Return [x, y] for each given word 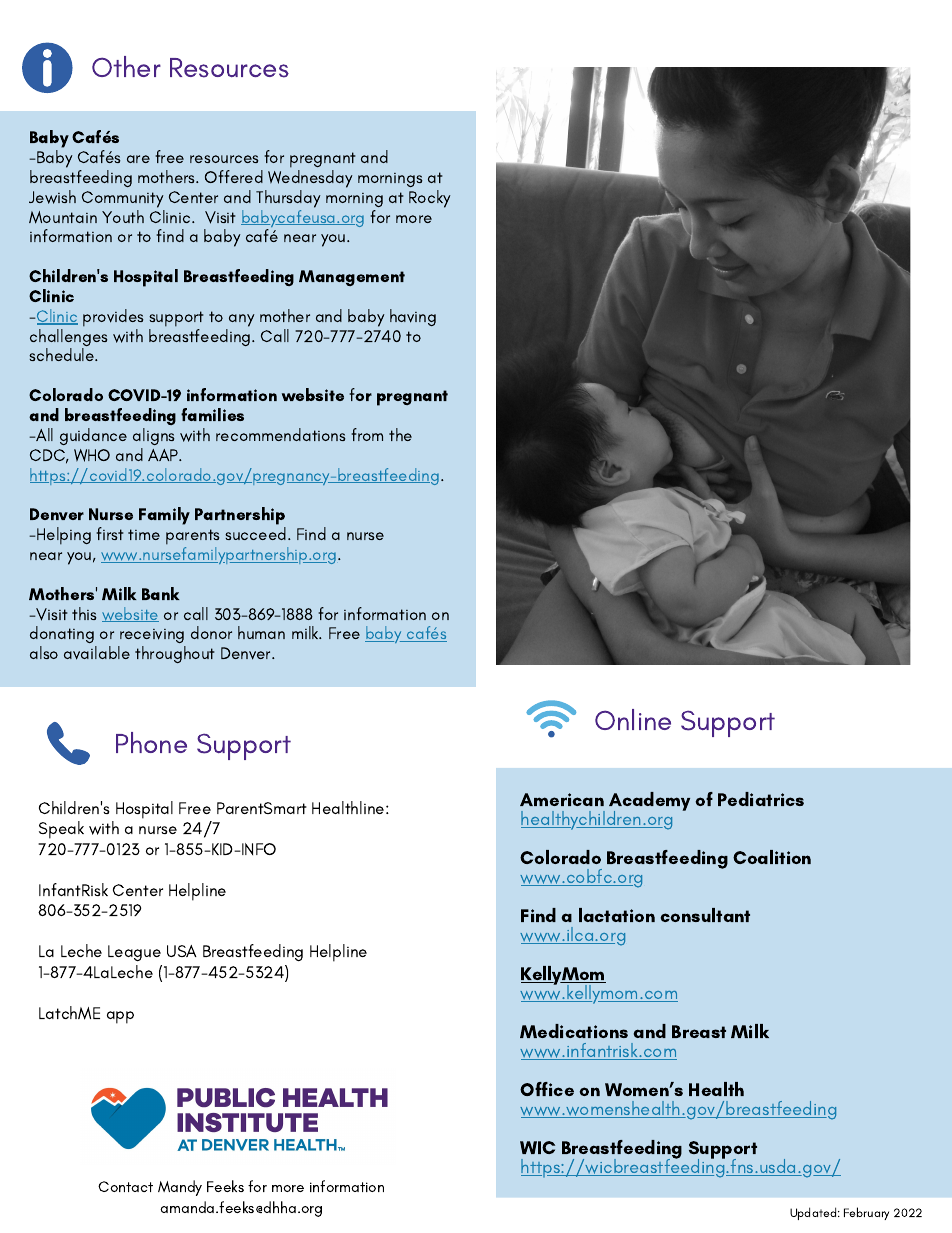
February [866, 1213]
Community [123, 199]
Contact [125, 1186]
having [413, 317]
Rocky [430, 199]
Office [547, 1089]
